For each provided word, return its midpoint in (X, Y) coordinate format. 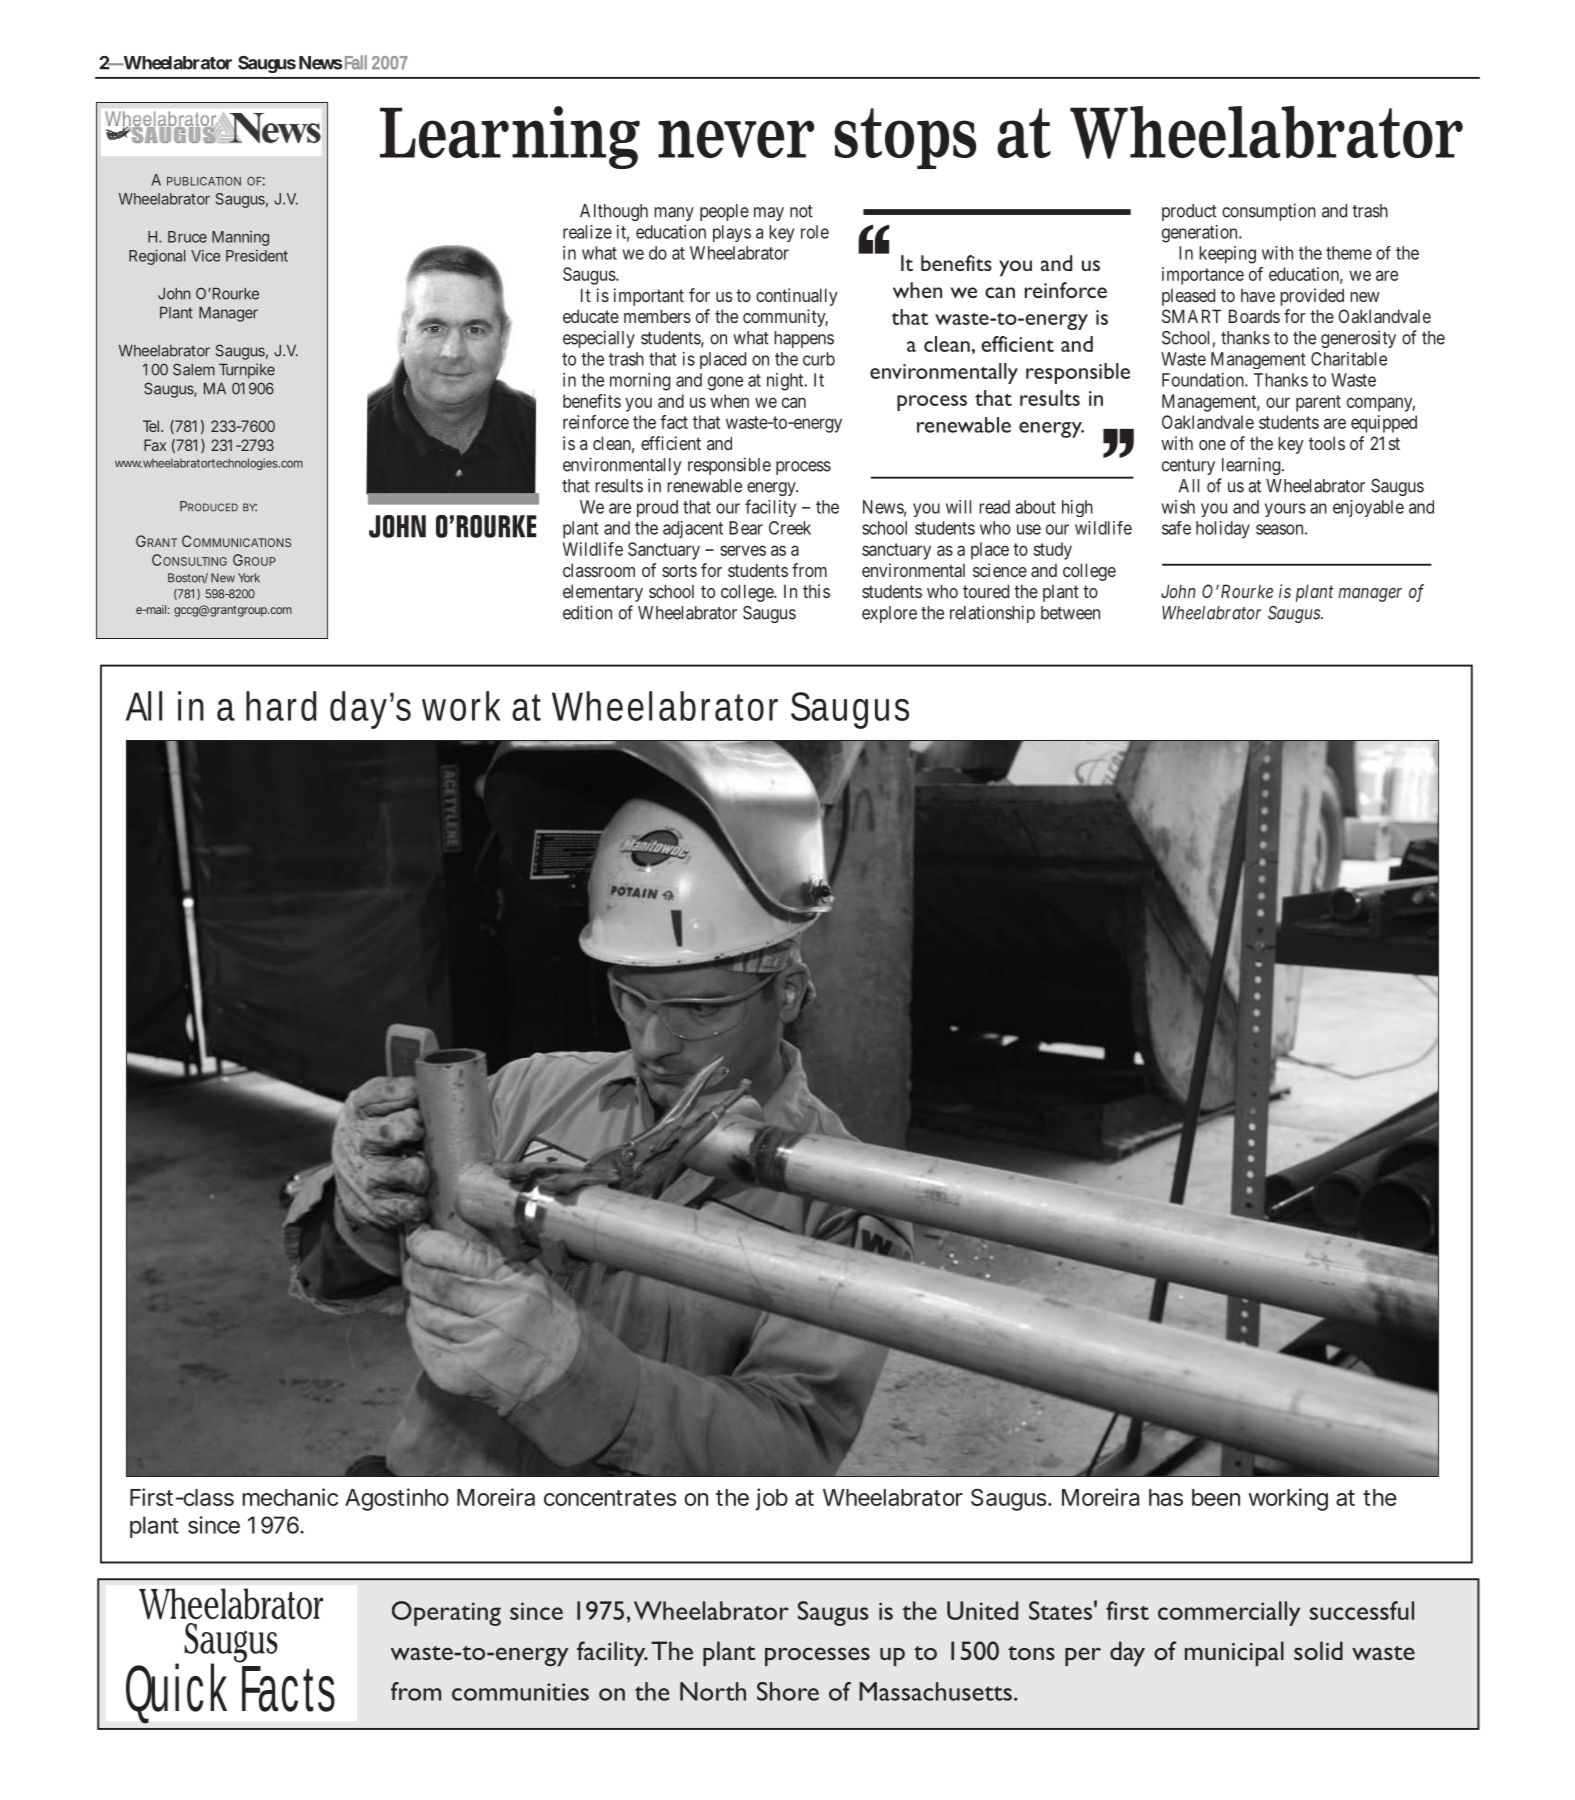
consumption (1269, 212)
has (1166, 1497)
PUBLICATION (204, 181)
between (1070, 613)
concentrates (610, 1498)
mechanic (290, 1497)
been (1216, 1497)
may (769, 214)
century (1188, 467)
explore (889, 614)
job (771, 1499)
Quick (176, 1688)
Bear (746, 528)
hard (281, 706)
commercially (1229, 1613)
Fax (155, 445)
